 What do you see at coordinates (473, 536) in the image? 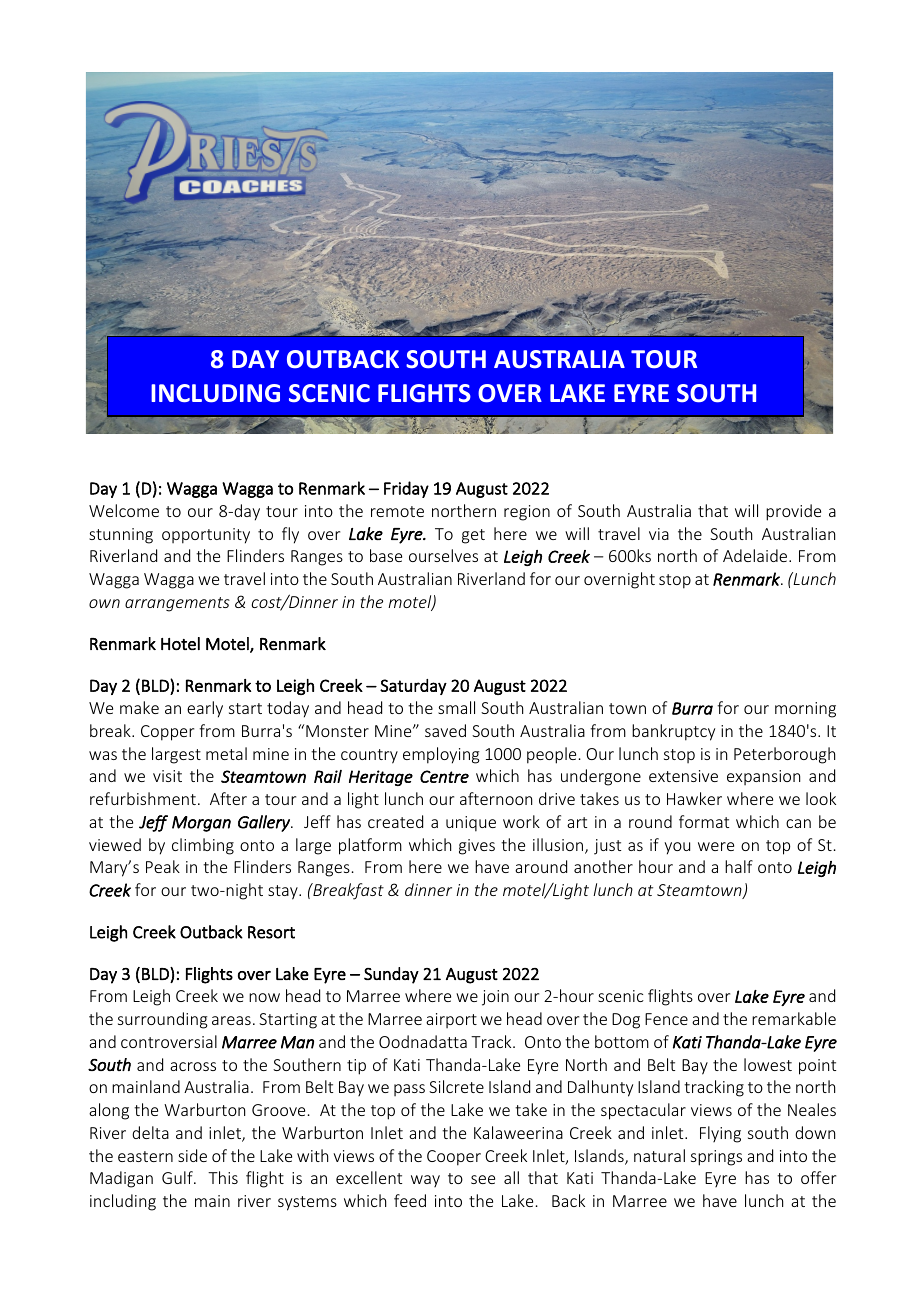
I see `get` at bounding box center [473, 536].
